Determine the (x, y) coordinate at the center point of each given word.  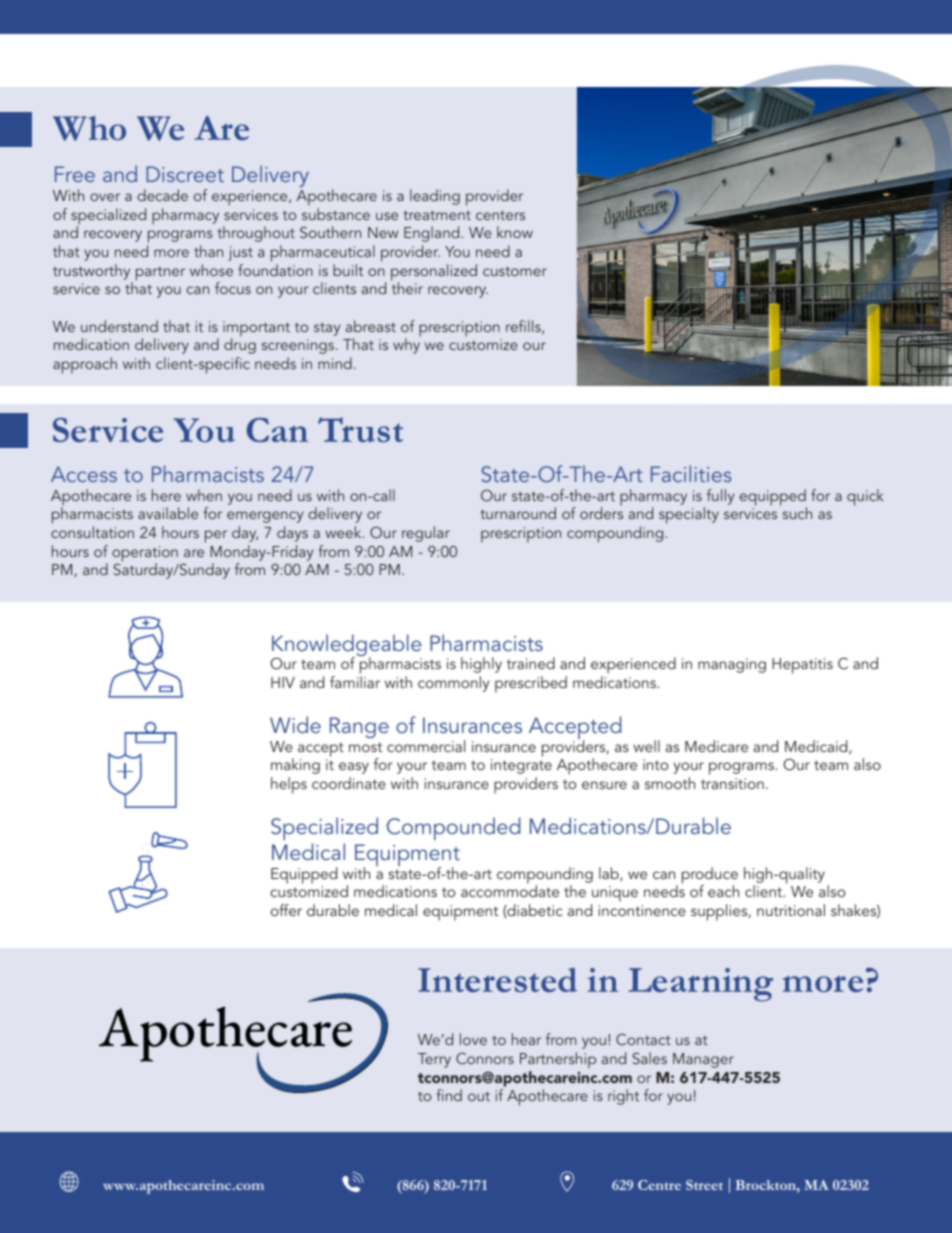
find (449, 1095)
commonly (454, 684)
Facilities (691, 473)
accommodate (510, 890)
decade (162, 195)
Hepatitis (802, 666)
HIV (283, 682)
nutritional (791, 910)
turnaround (518, 513)
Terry (434, 1060)
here (166, 495)
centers (500, 215)
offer (286, 910)
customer (515, 271)
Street (704, 1185)
